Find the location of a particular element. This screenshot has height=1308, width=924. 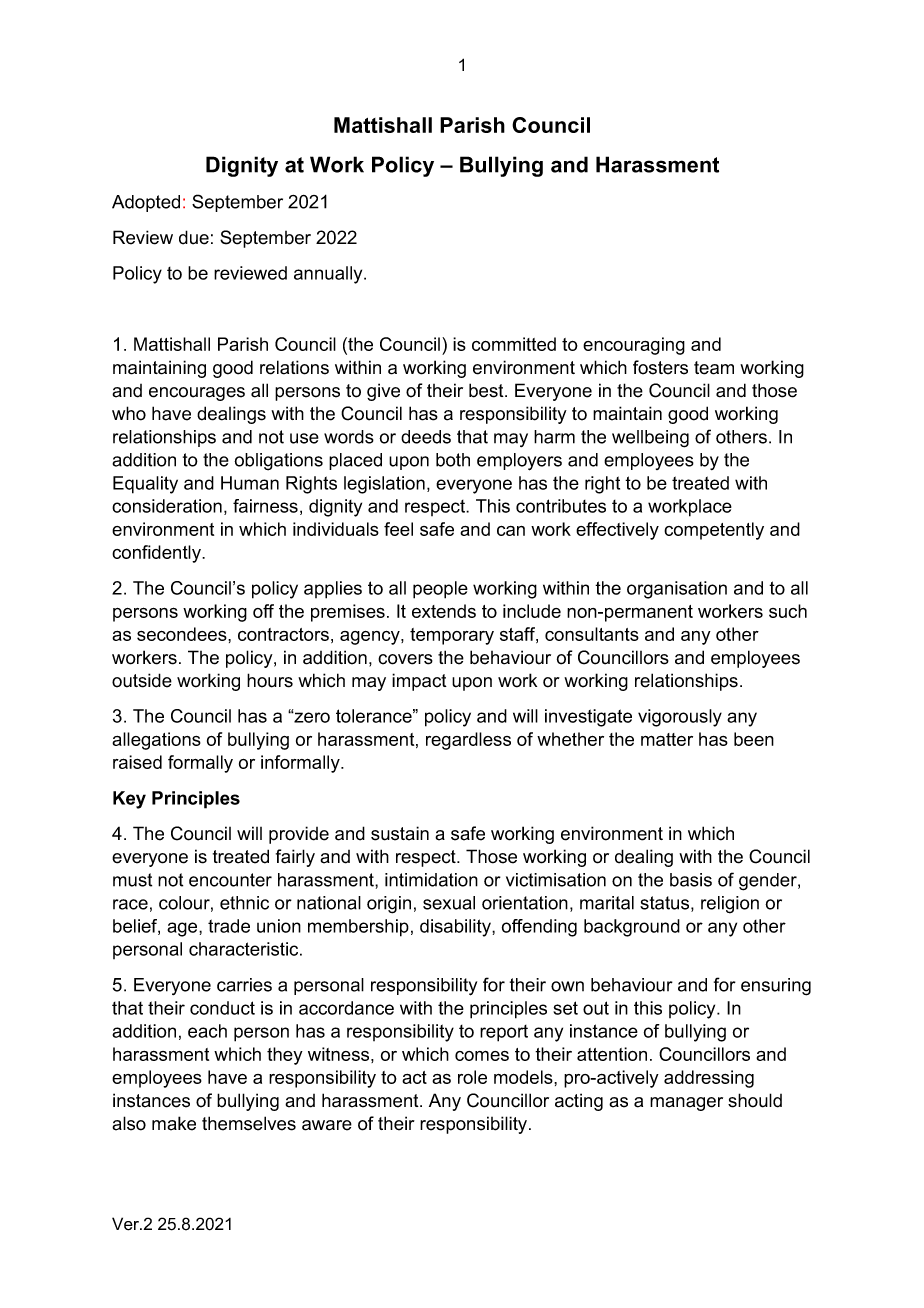

competently is located at coordinates (714, 531).
